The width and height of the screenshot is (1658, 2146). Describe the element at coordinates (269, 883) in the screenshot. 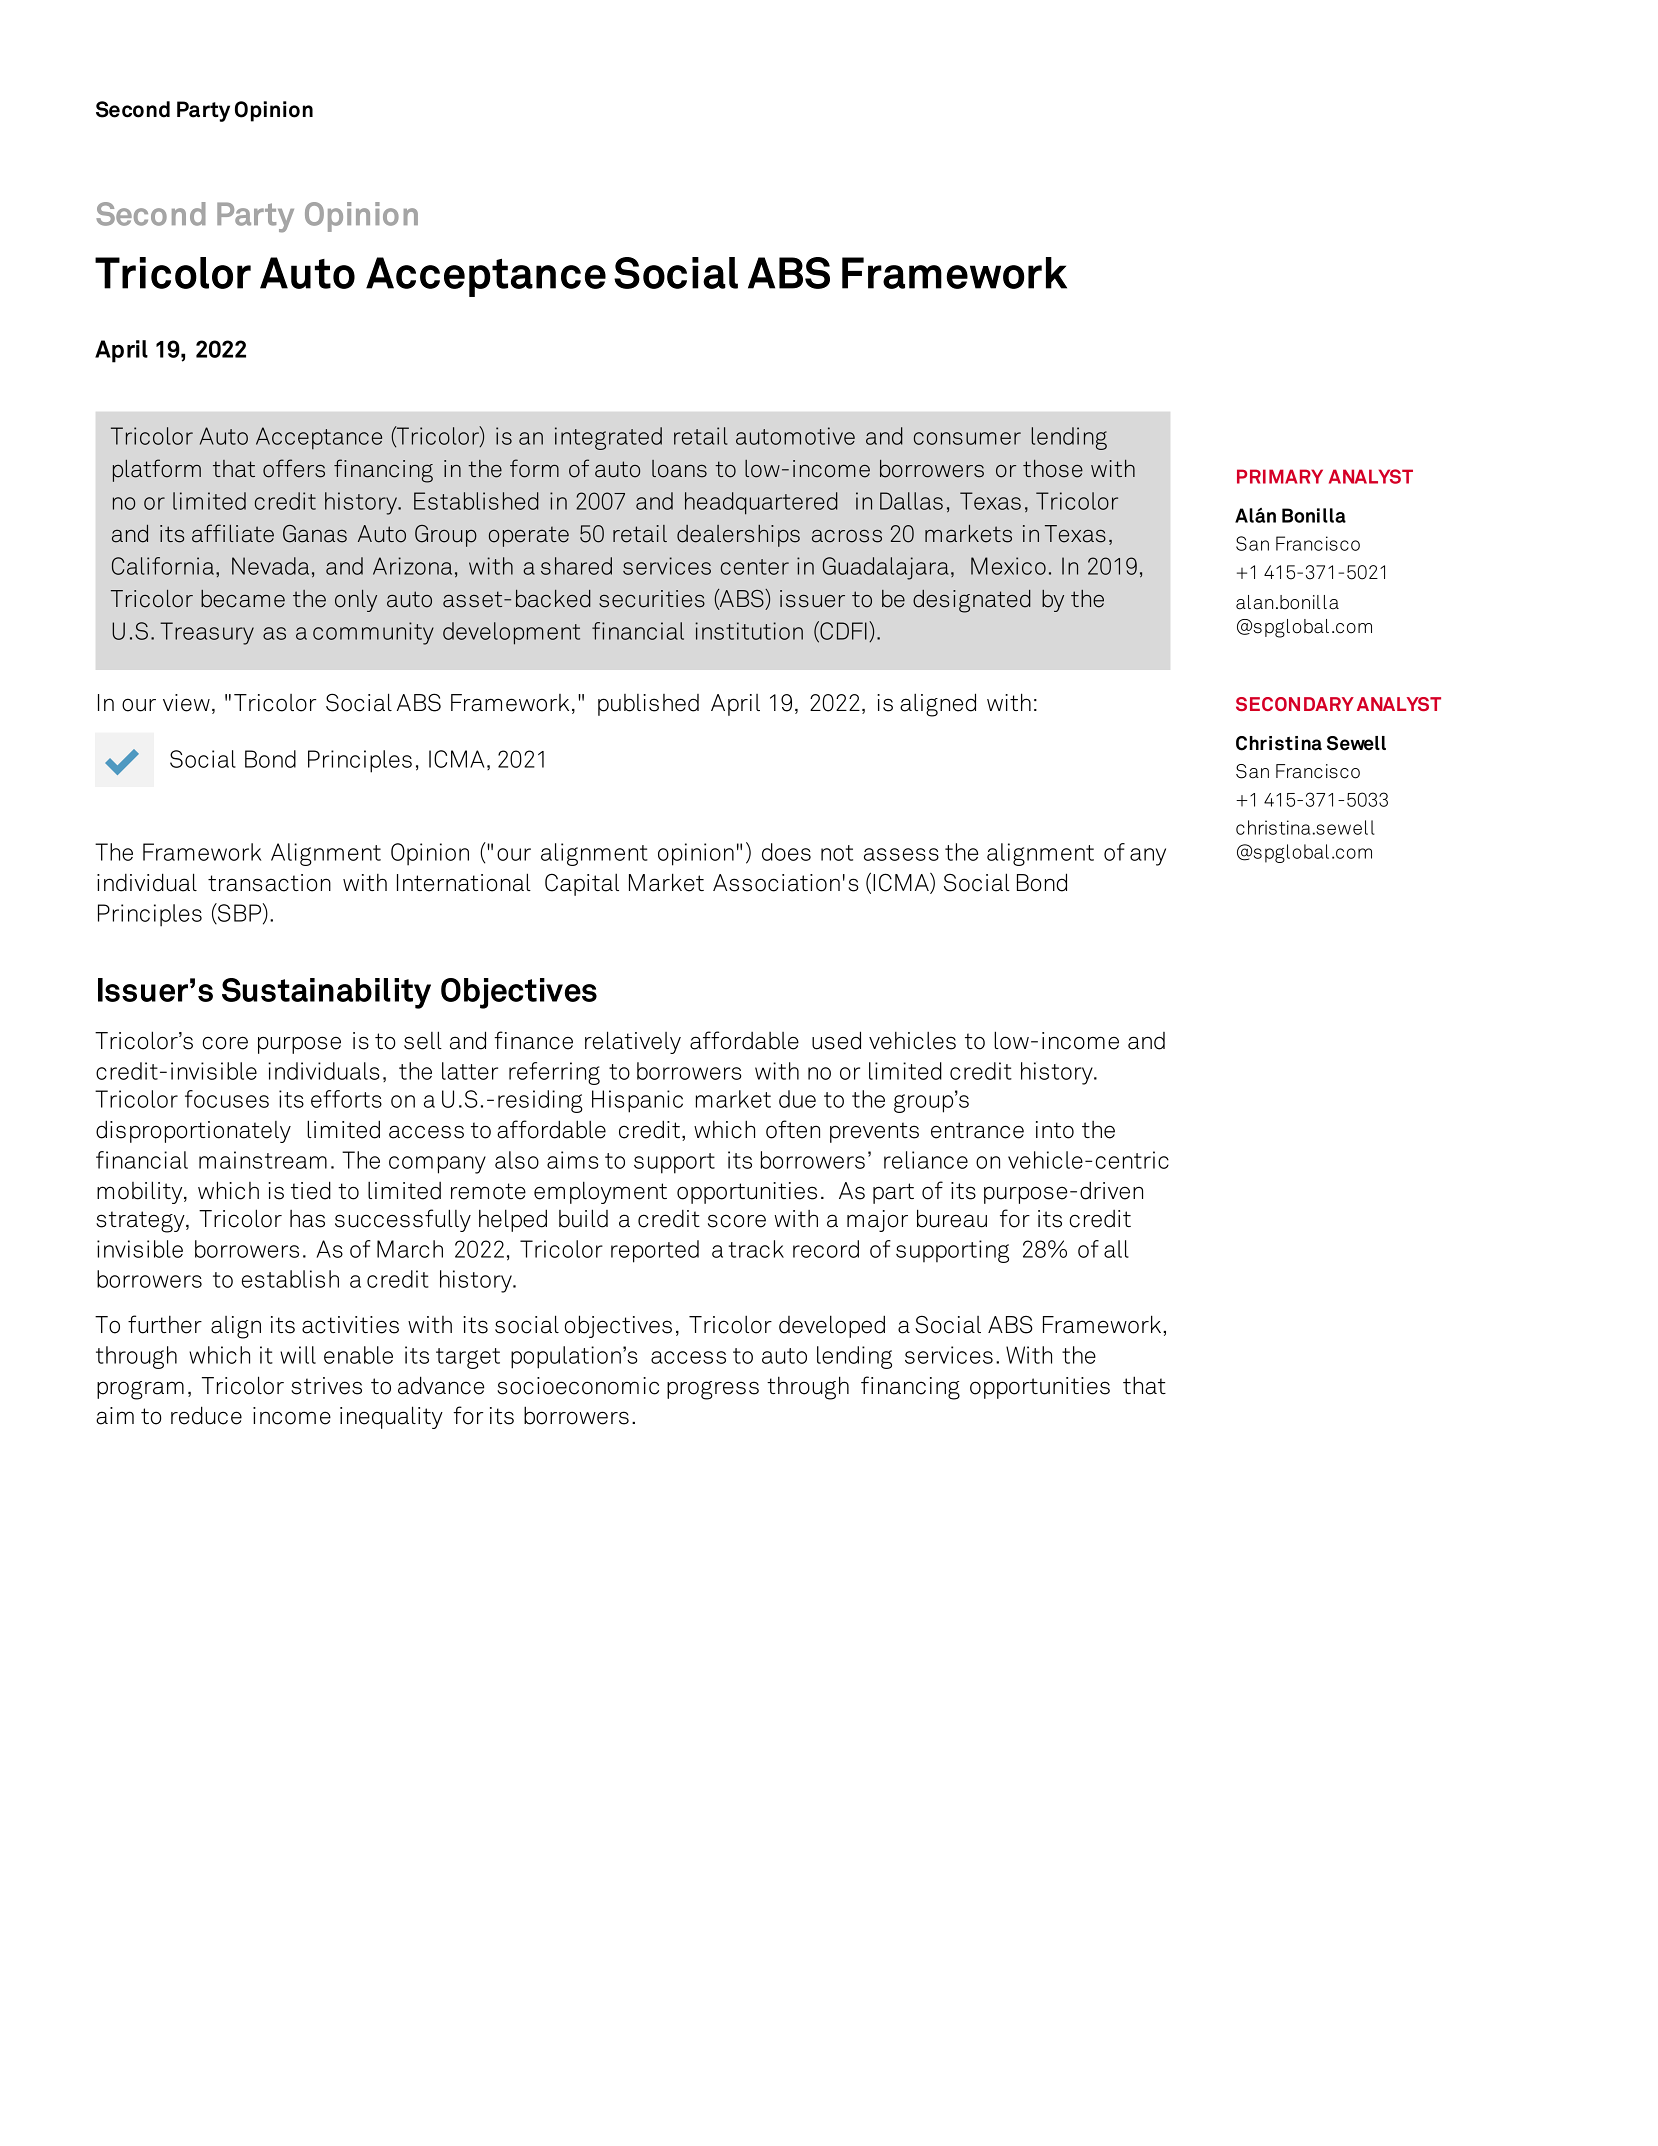

I see `transaction` at that location.
